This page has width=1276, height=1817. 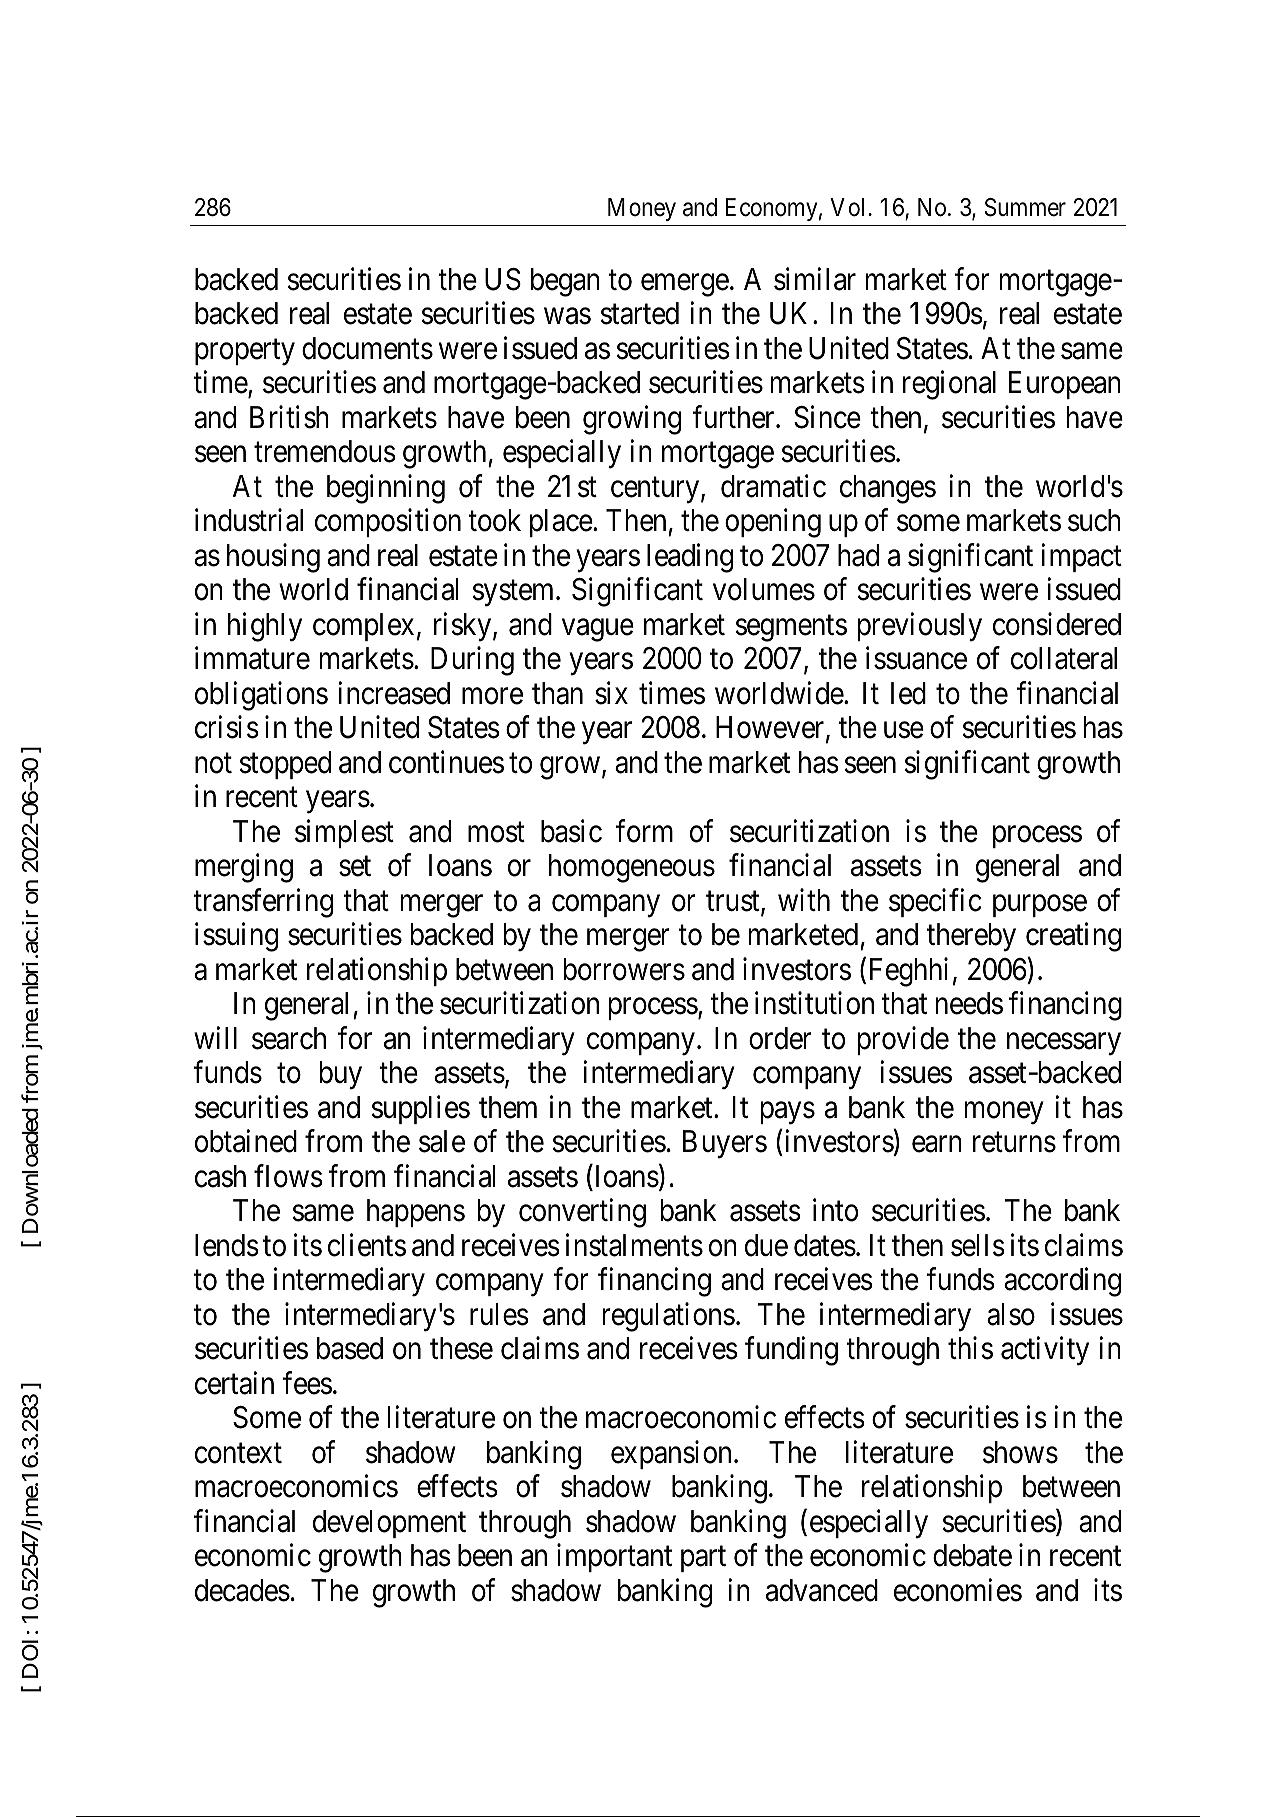 I want to click on sells, so click(x=978, y=1245).
